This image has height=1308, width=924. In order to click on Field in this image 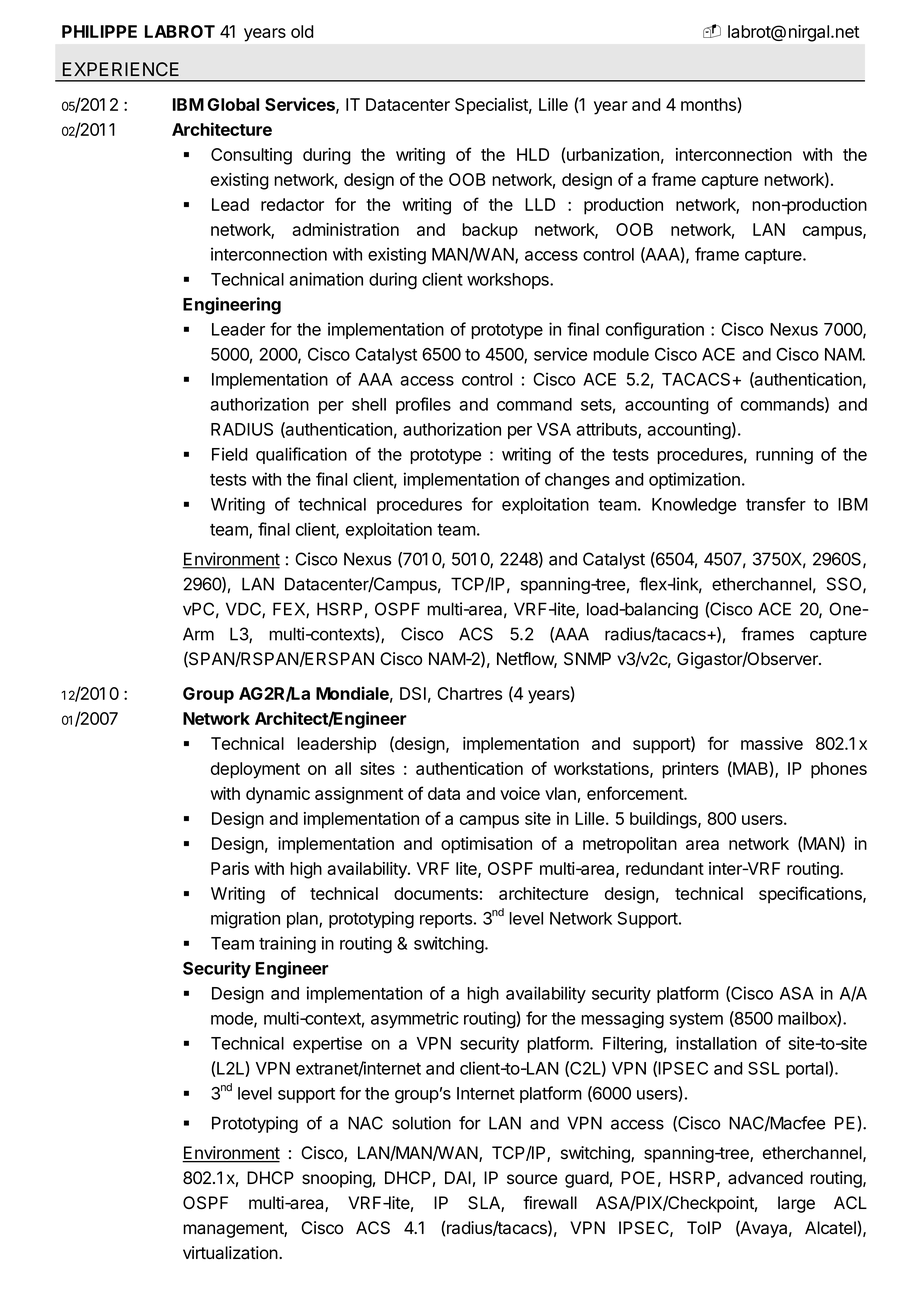, I will do `click(230, 454)`.
